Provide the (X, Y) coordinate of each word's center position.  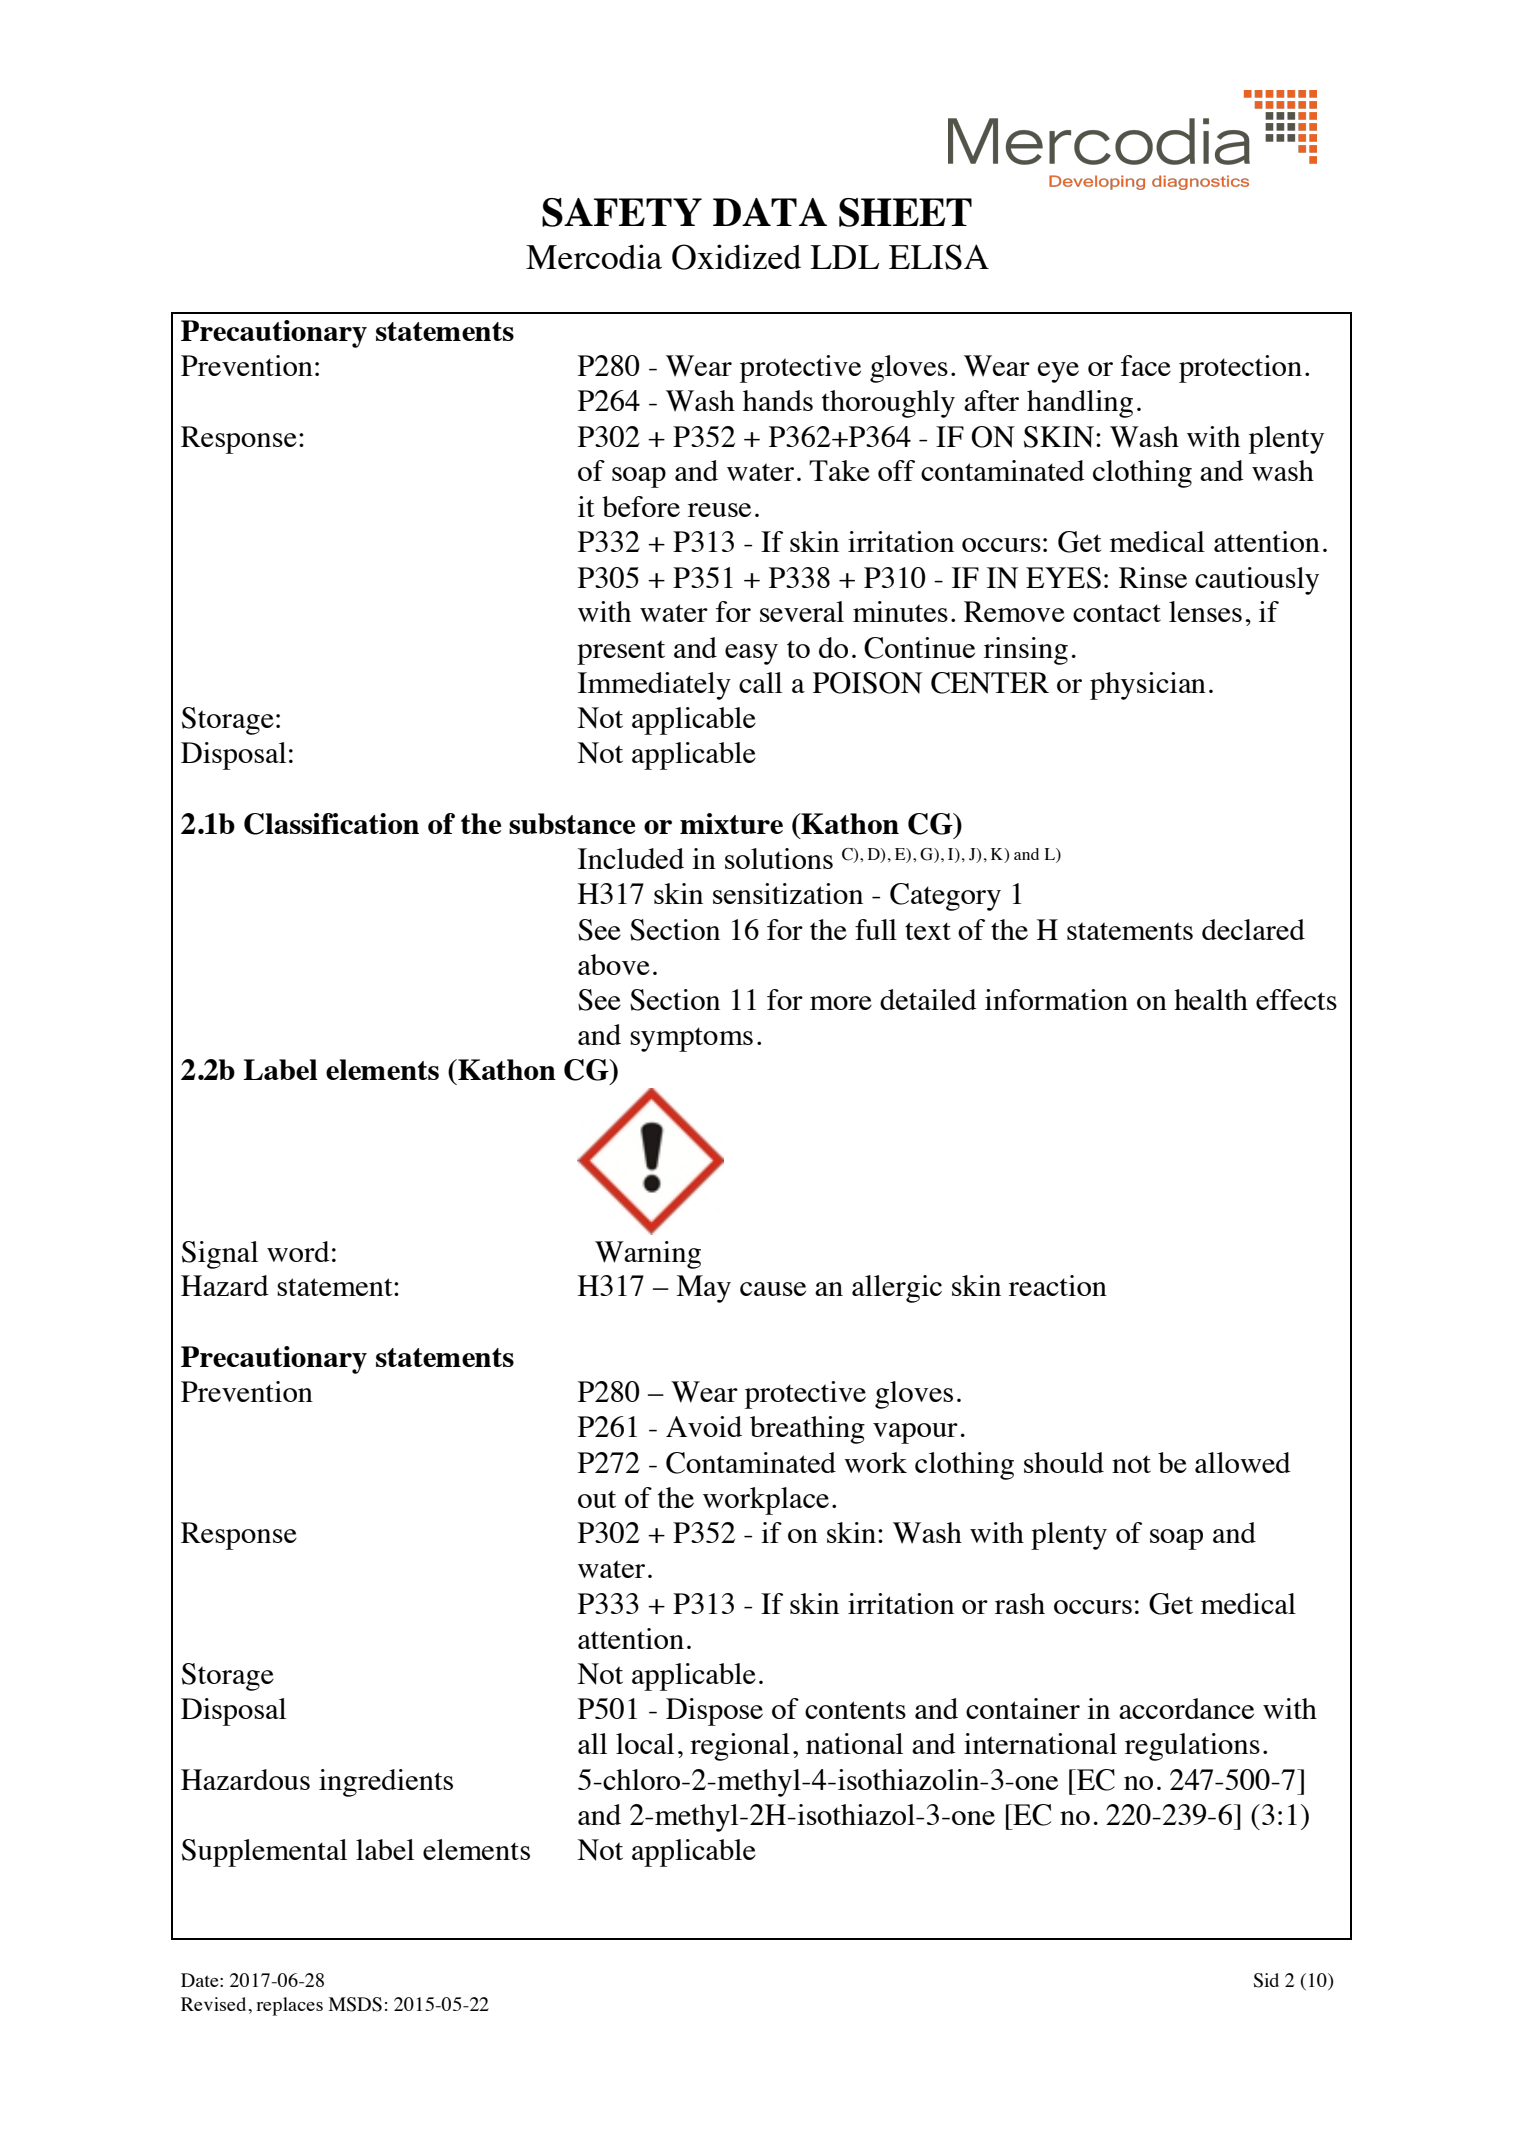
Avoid (704, 1426)
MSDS (355, 2004)
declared (1253, 929)
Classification (331, 824)
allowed (1243, 1462)
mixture (731, 823)
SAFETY (622, 212)
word (298, 1251)
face (1146, 365)
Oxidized (736, 257)
